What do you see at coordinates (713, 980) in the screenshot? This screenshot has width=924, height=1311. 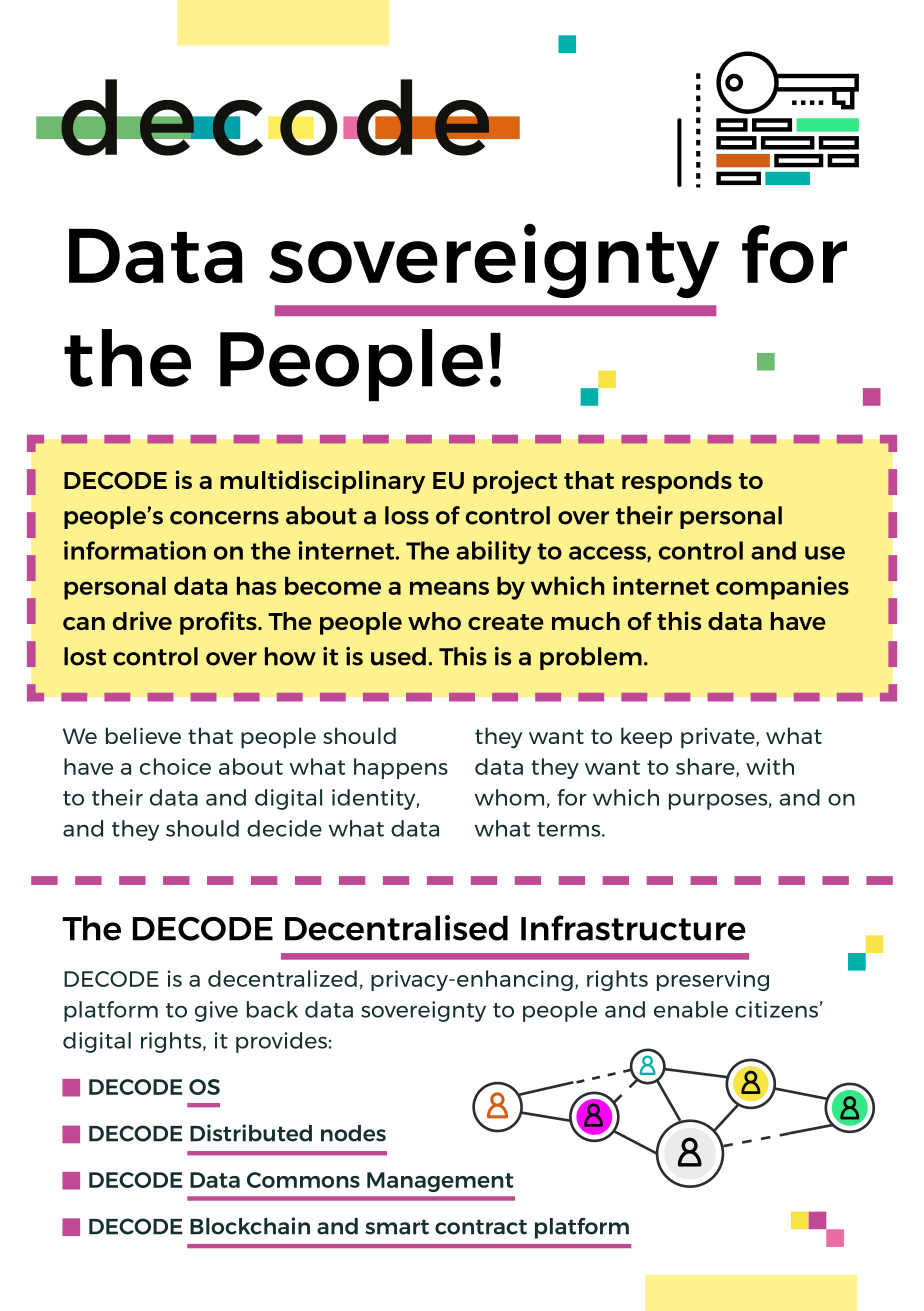 I see `preserving` at bounding box center [713, 980].
